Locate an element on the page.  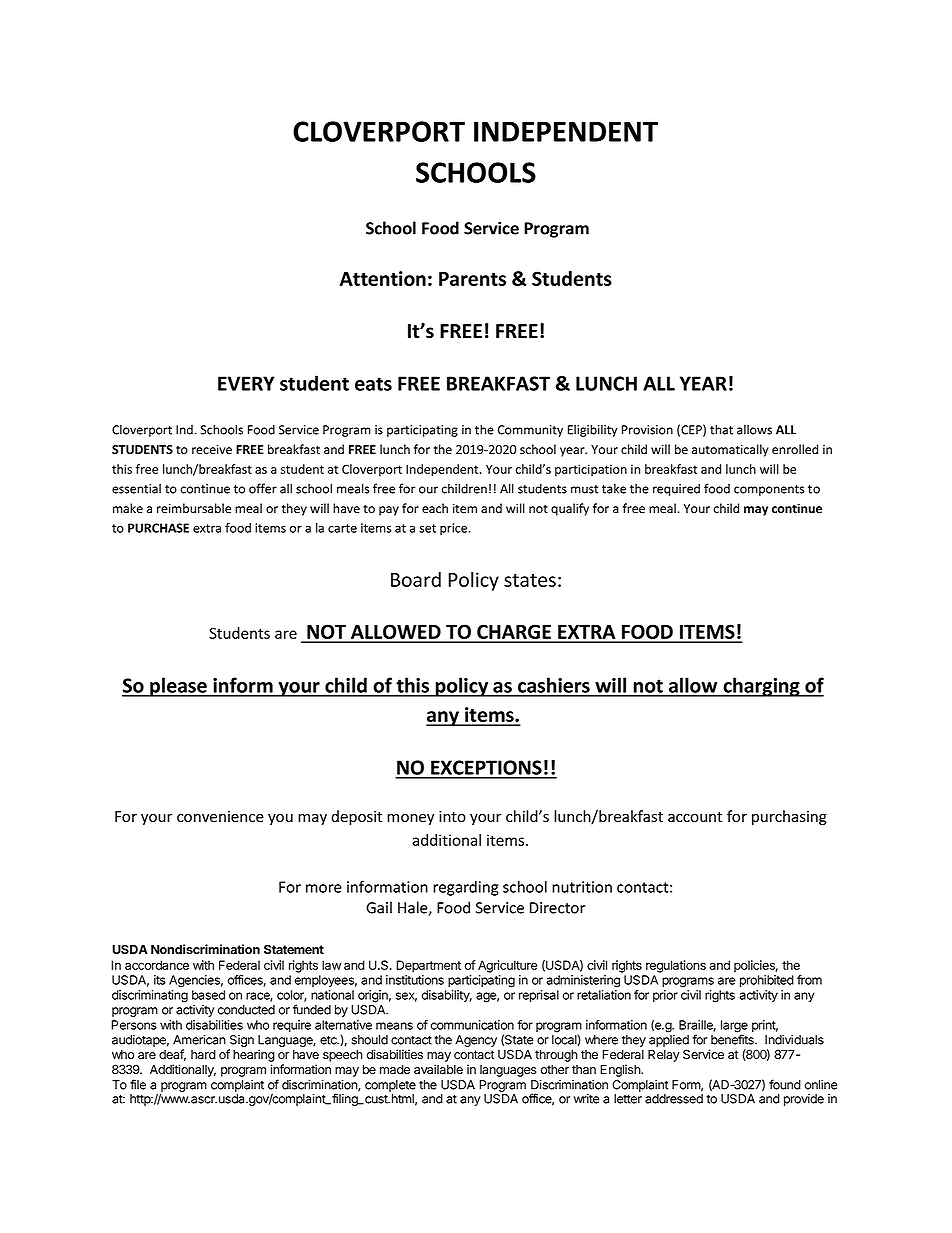
price is located at coordinates (455, 529).
